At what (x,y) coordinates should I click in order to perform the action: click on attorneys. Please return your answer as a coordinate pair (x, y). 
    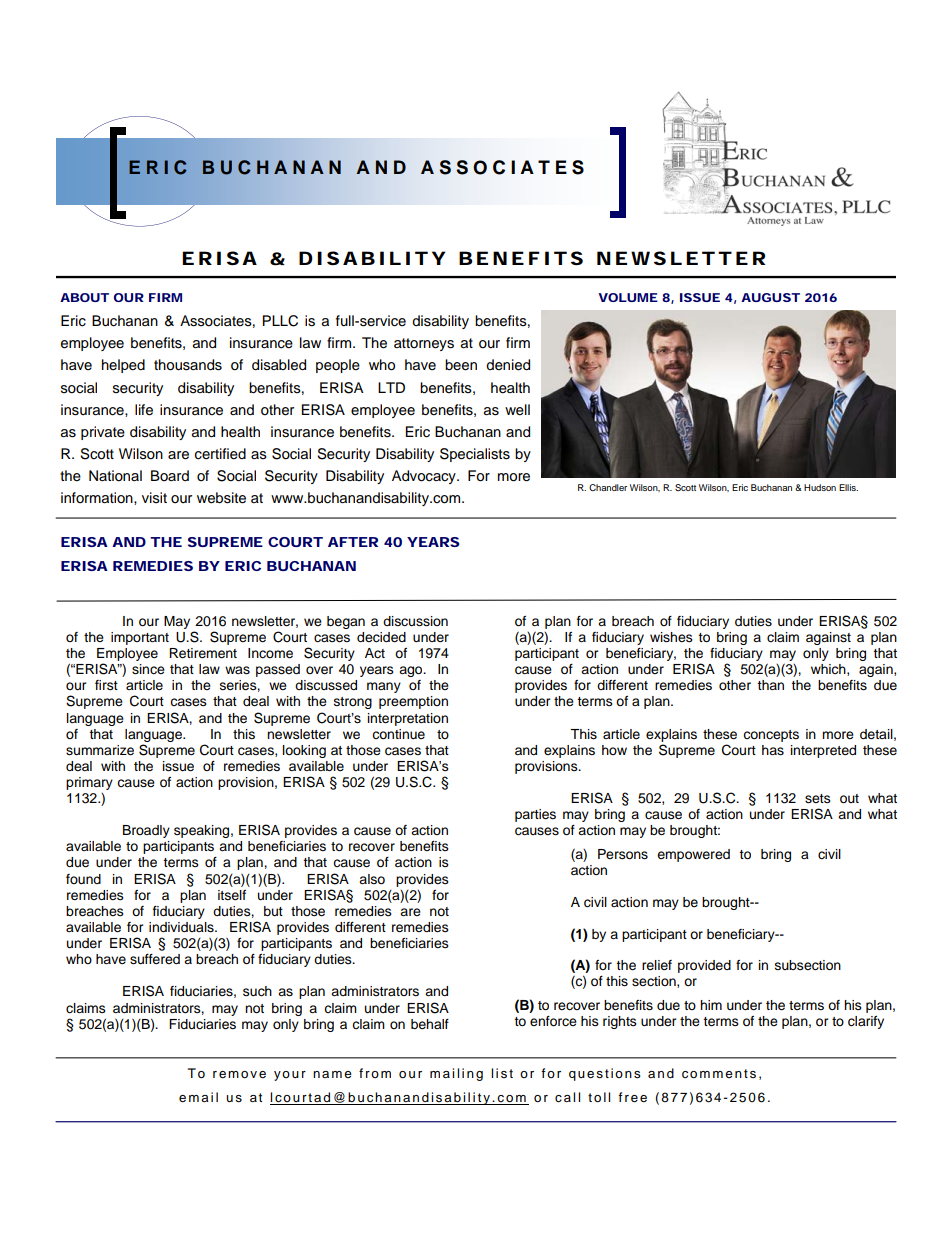
    Looking at the image, I should click on (424, 344).
